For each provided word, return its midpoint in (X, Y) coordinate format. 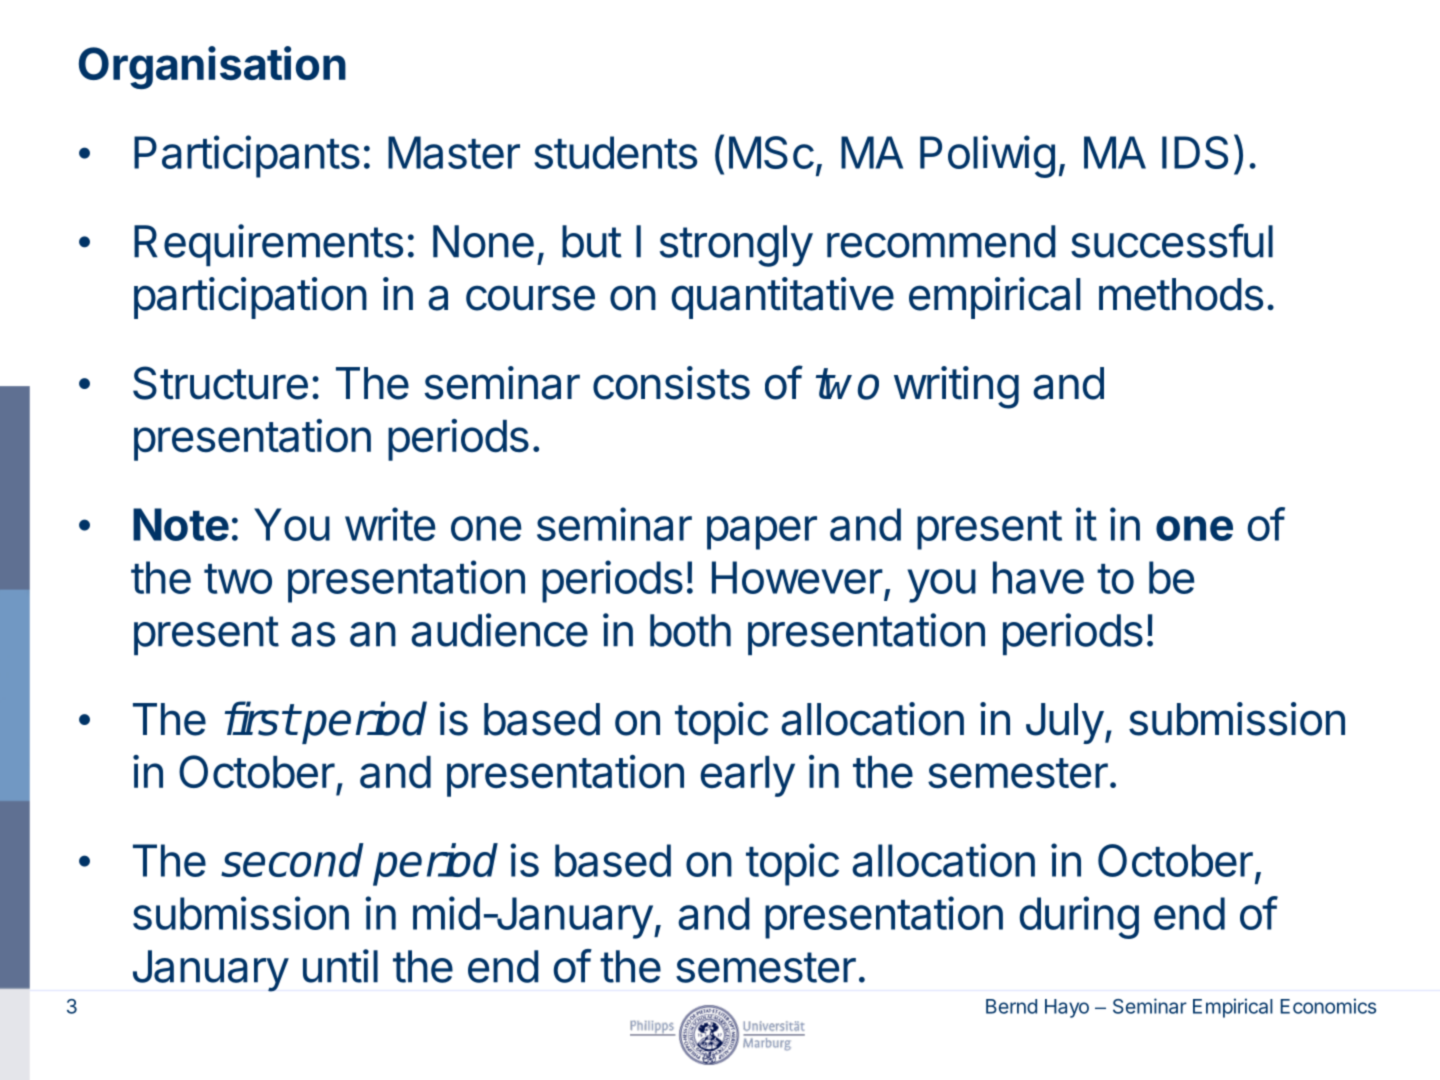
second (292, 860)
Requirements (268, 245)
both (690, 630)
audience (499, 630)
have (1038, 577)
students (615, 152)
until (340, 966)
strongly (736, 246)
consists (671, 383)
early (748, 776)
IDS (1195, 152)
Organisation (212, 67)
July (1065, 723)
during (1079, 917)
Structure (220, 383)
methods (1181, 294)
